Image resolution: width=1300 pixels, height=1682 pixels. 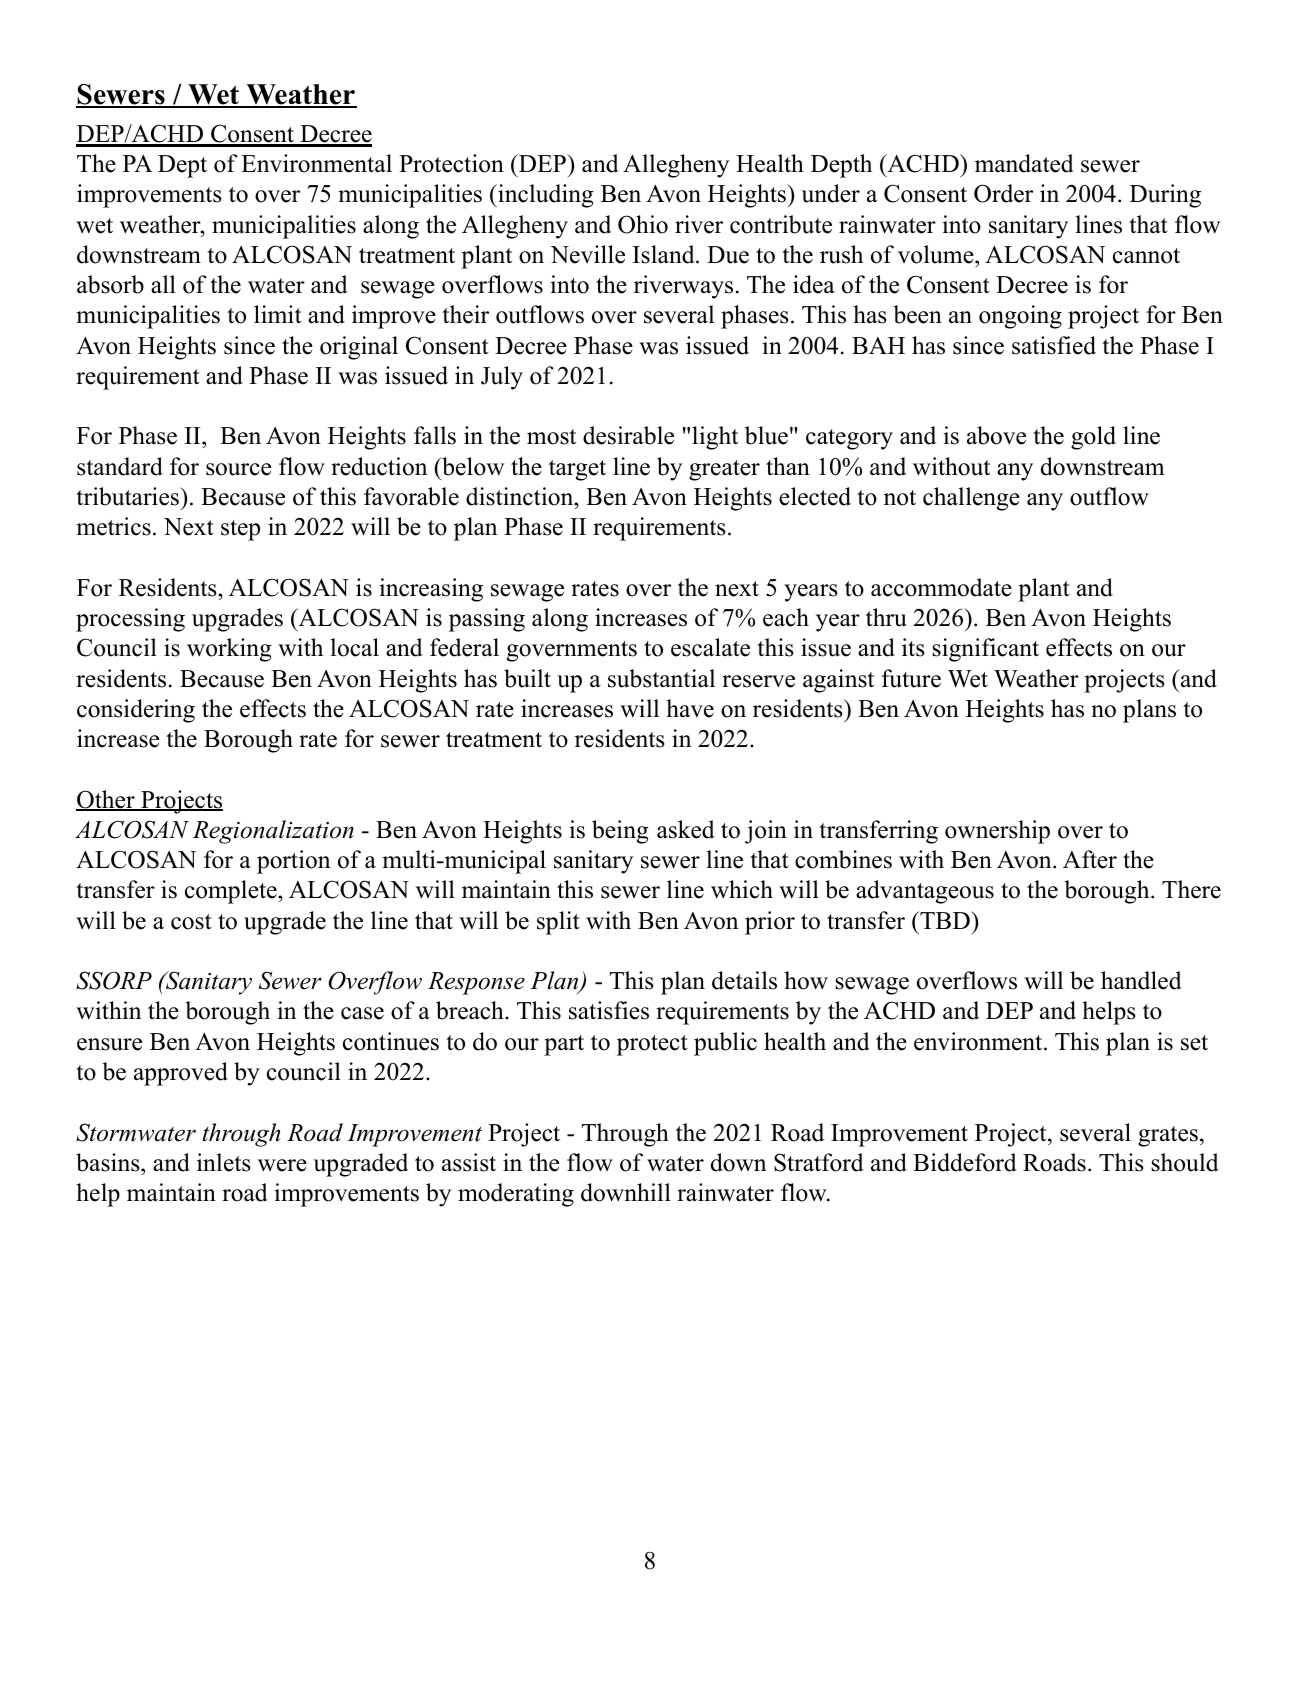 What do you see at coordinates (577, 470) in the screenshot?
I see `target` at bounding box center [577, 470].
